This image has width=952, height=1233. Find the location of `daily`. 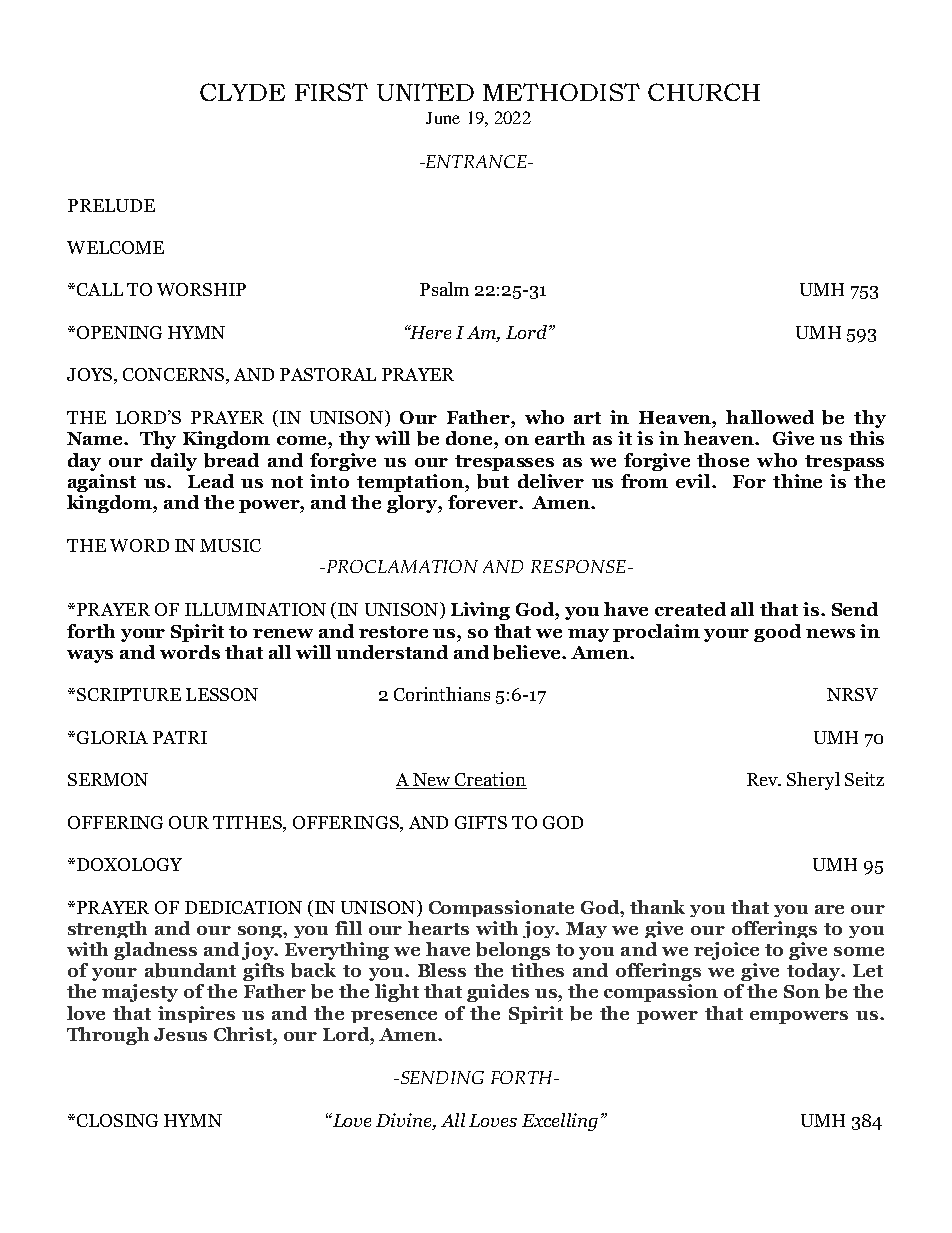

daily is located at coordinates (174, 462).
